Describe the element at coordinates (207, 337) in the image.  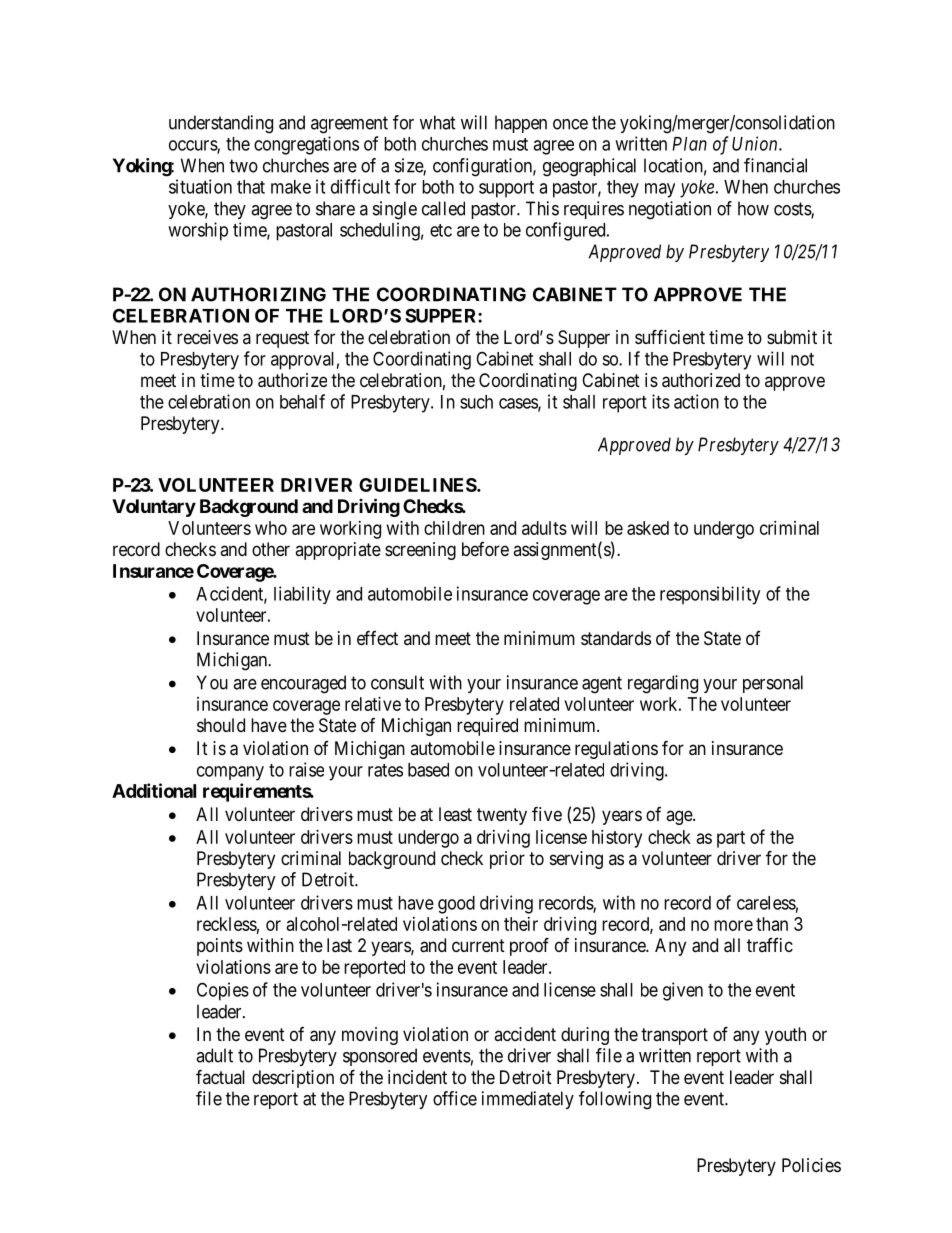
I see `receives` at that location.
